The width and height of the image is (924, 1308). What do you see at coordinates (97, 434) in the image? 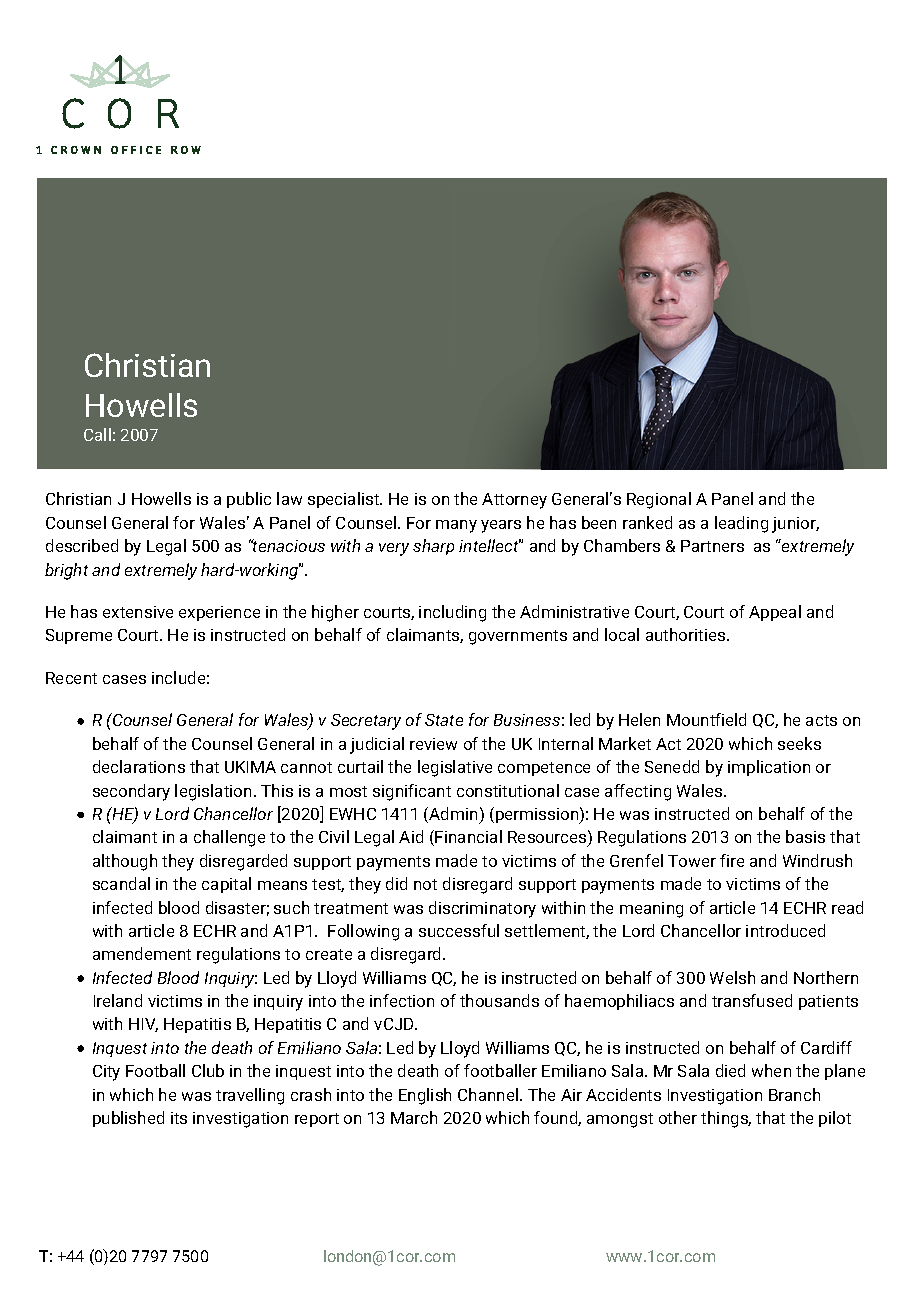
I see `Call` at bounding box center [97, 434].
